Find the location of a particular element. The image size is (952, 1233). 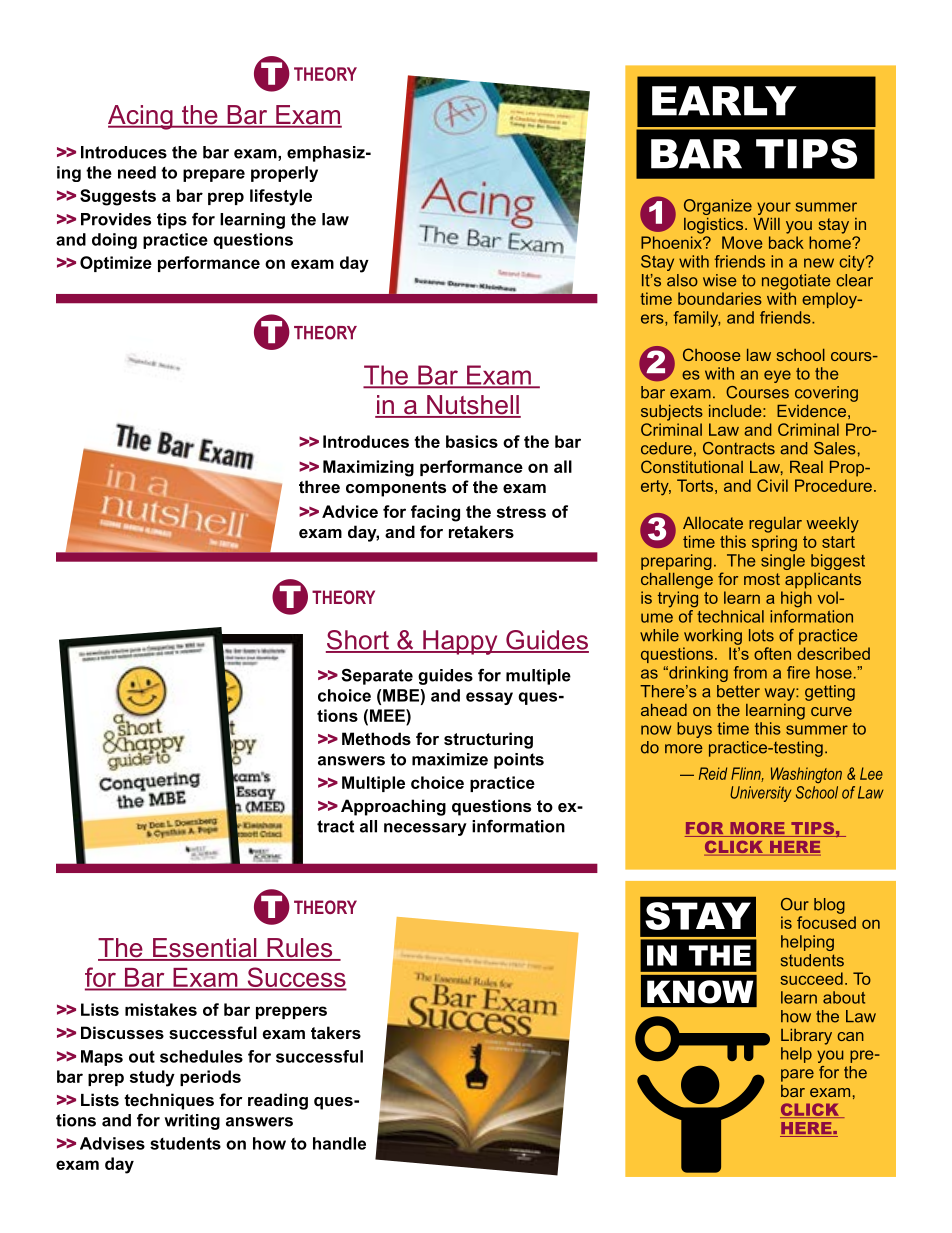

EARLY is located at coordinates (724, 101).
